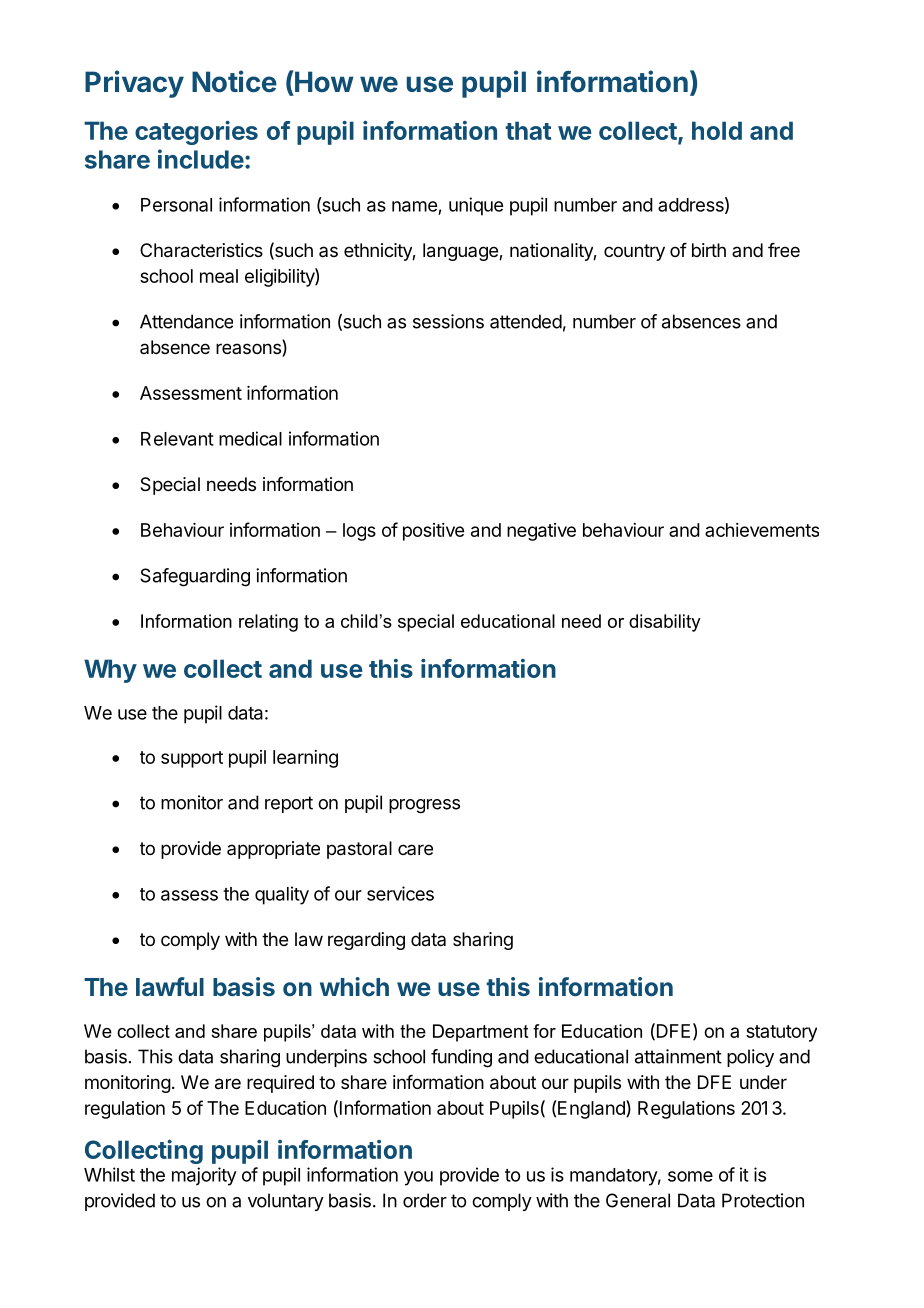 The height and width of the screenshot is (1308, 924). Describe the element at coordinates (204, 1176) in the screenshot. I see `majority` at that location.
